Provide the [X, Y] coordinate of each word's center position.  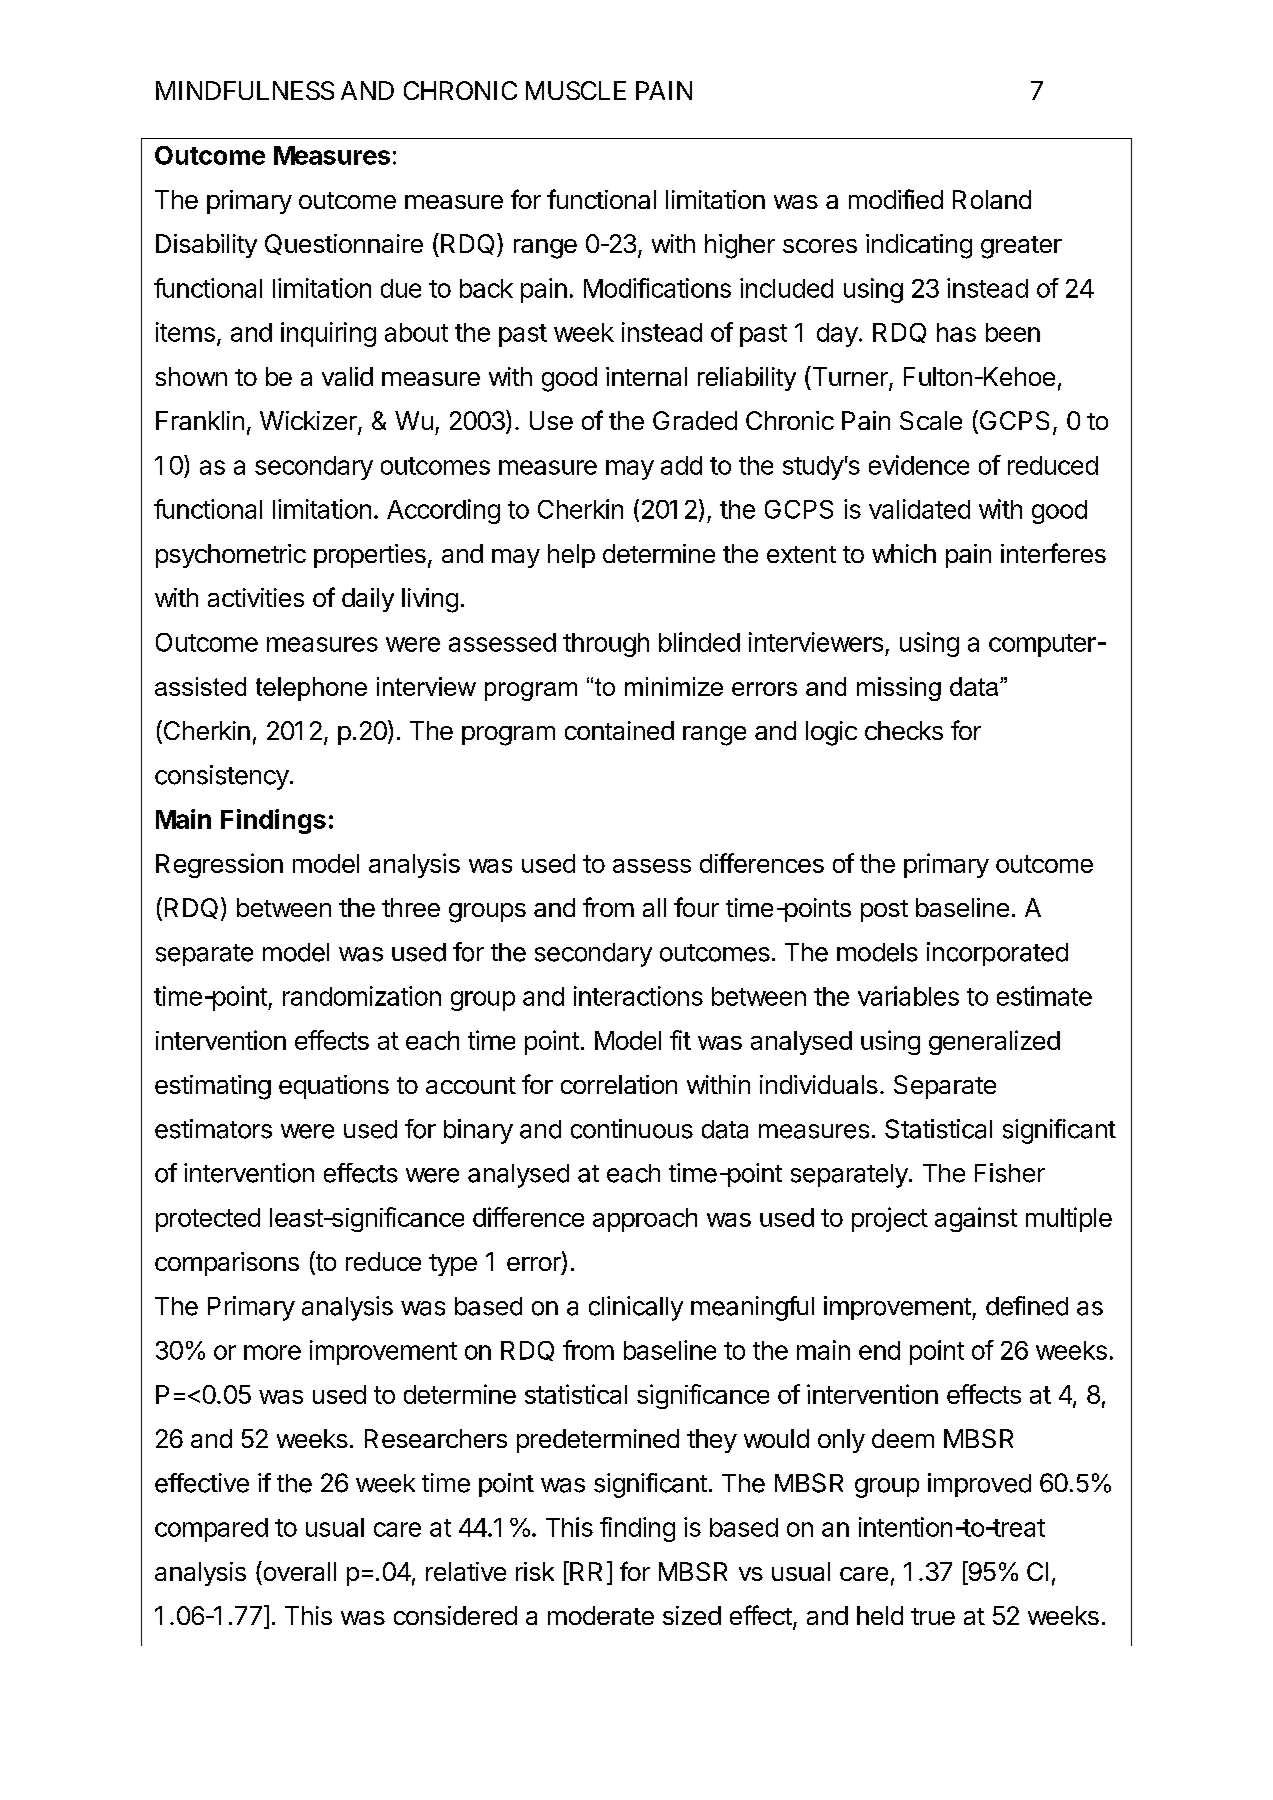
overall [298, 1571]
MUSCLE [576, 90]
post [884, 911]
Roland [992, 199]
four [696, 907]
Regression [219, 865]
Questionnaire [344, 244]
